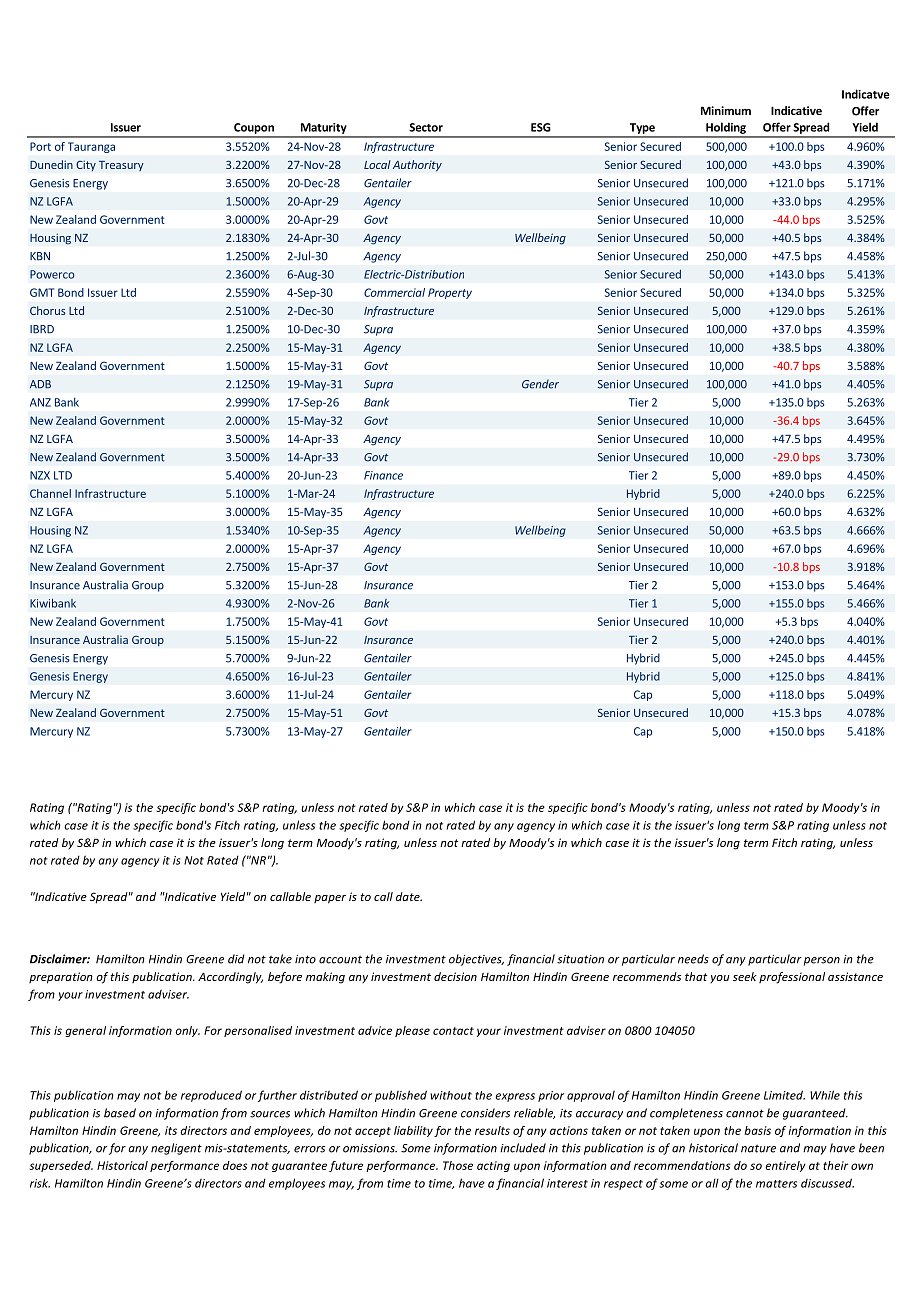  What do you see at coordinates (40, 402) in the image?
I see `ANZ` at bounding box center [40, 402].
